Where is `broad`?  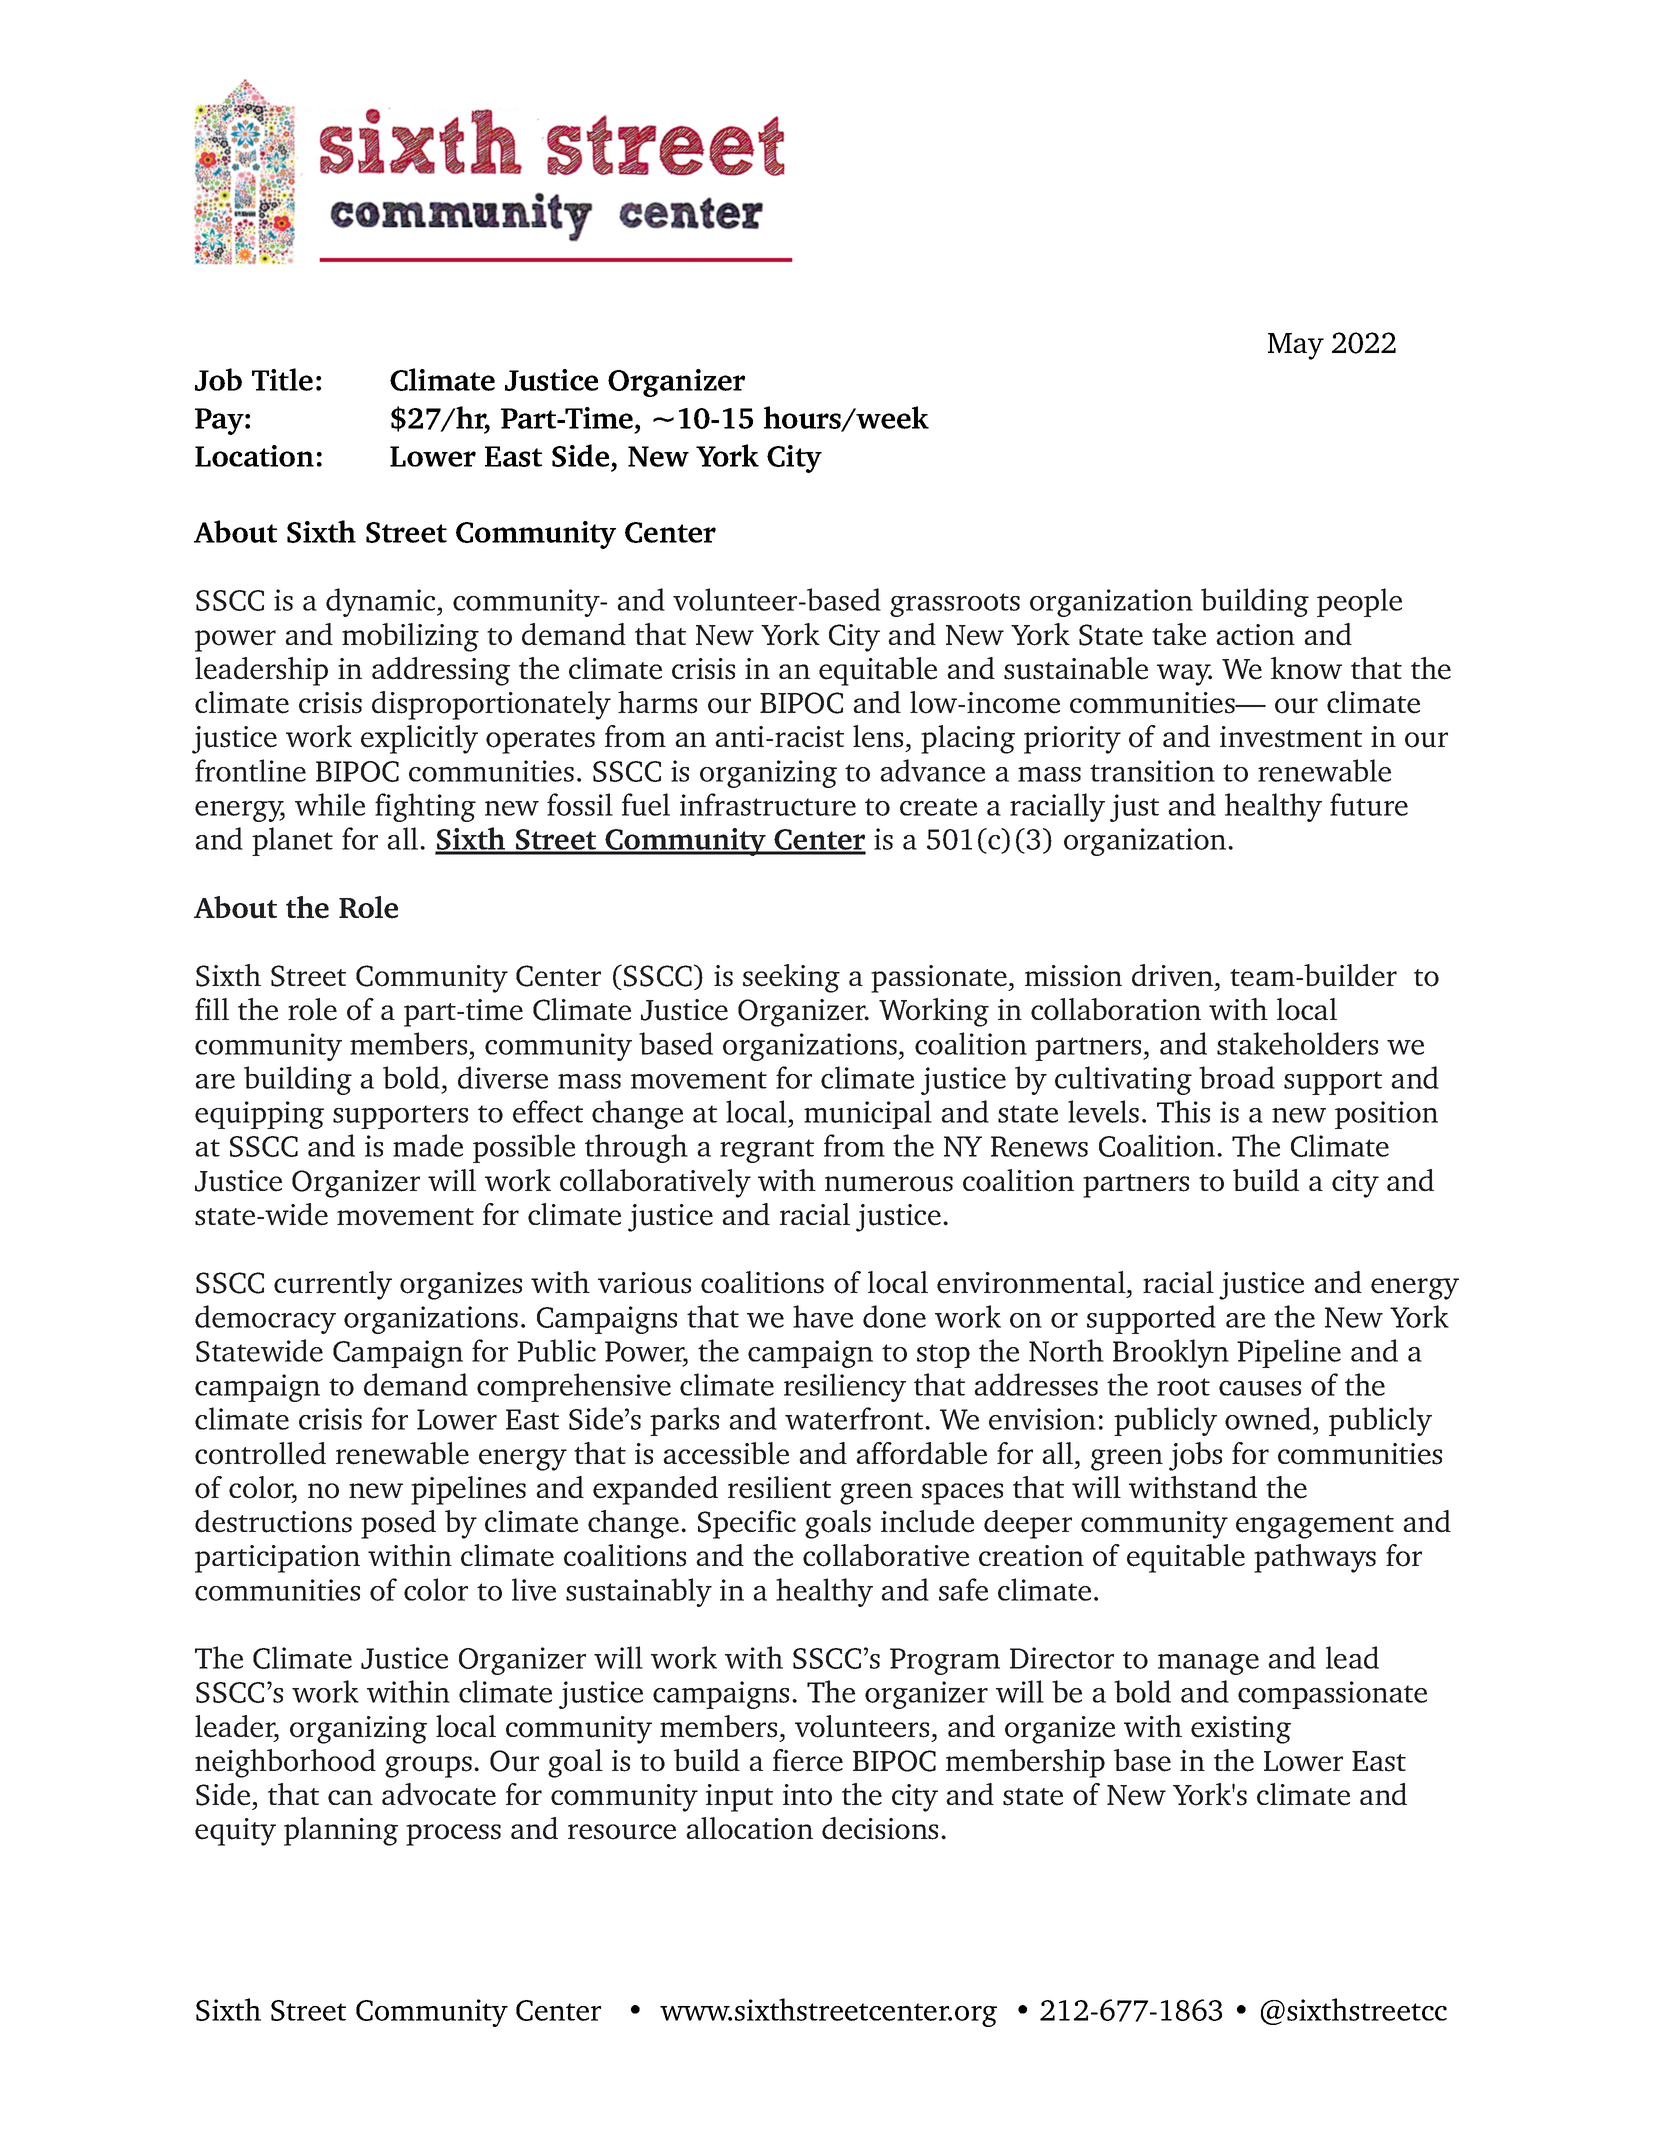 broad is located at coordinates (1237, 1077).
